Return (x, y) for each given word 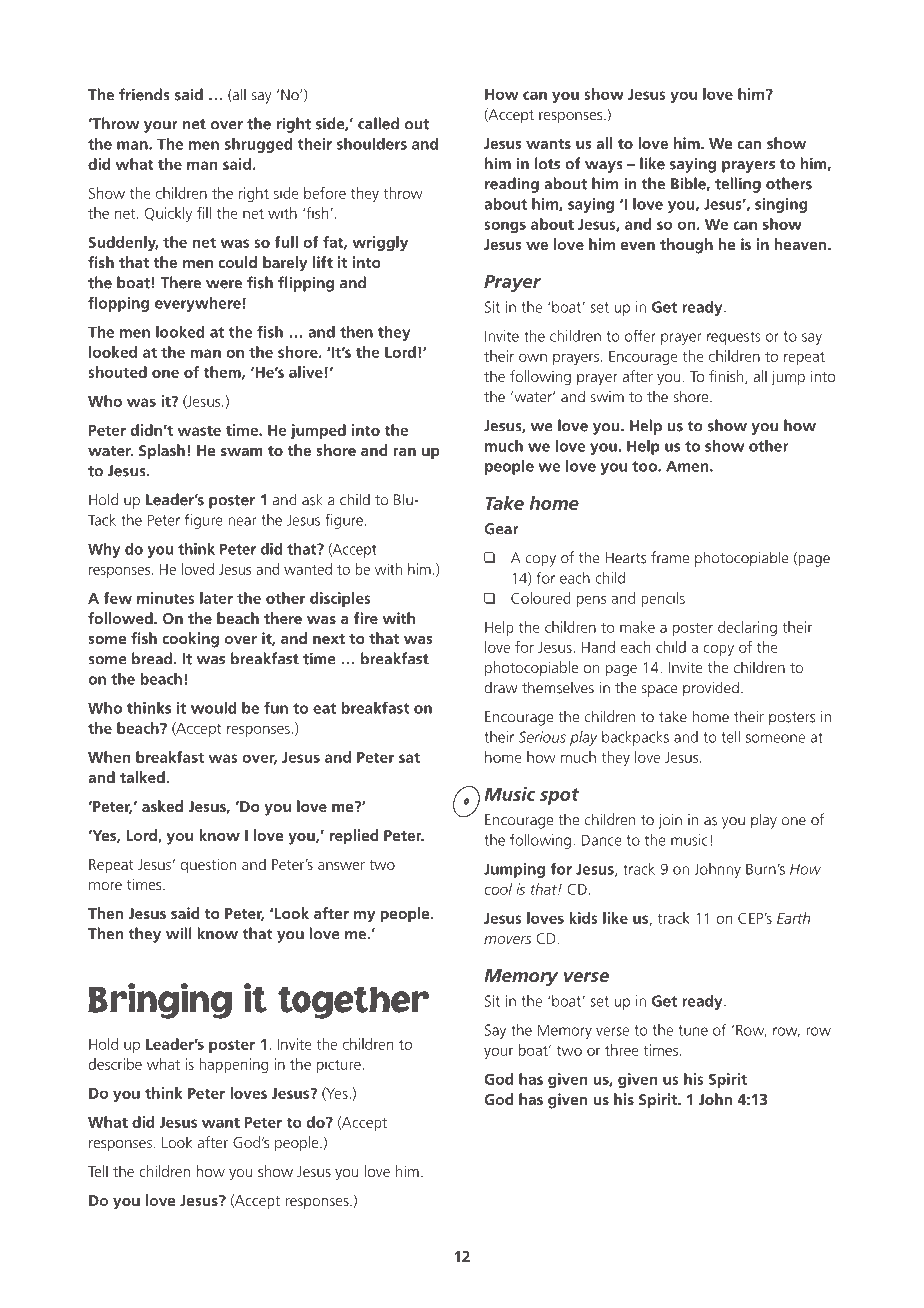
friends (144, 94)
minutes (166, 598)
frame (670, 557)
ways (604, 167)
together (353, 1003)
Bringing (160, 1001)
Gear (502, 529)
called (378, 123)
